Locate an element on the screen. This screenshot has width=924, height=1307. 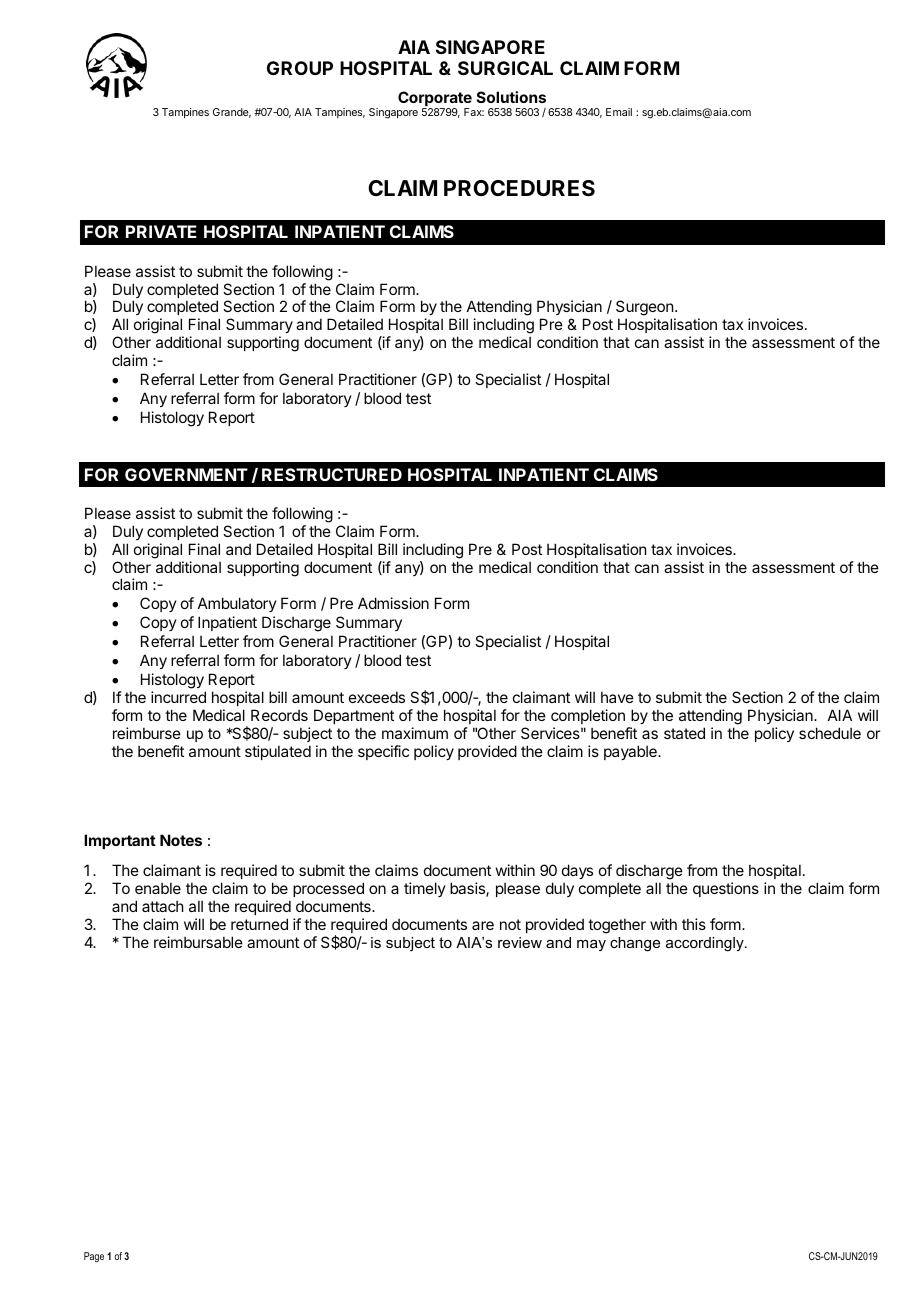
stated is located at coordinates (684, 733).
